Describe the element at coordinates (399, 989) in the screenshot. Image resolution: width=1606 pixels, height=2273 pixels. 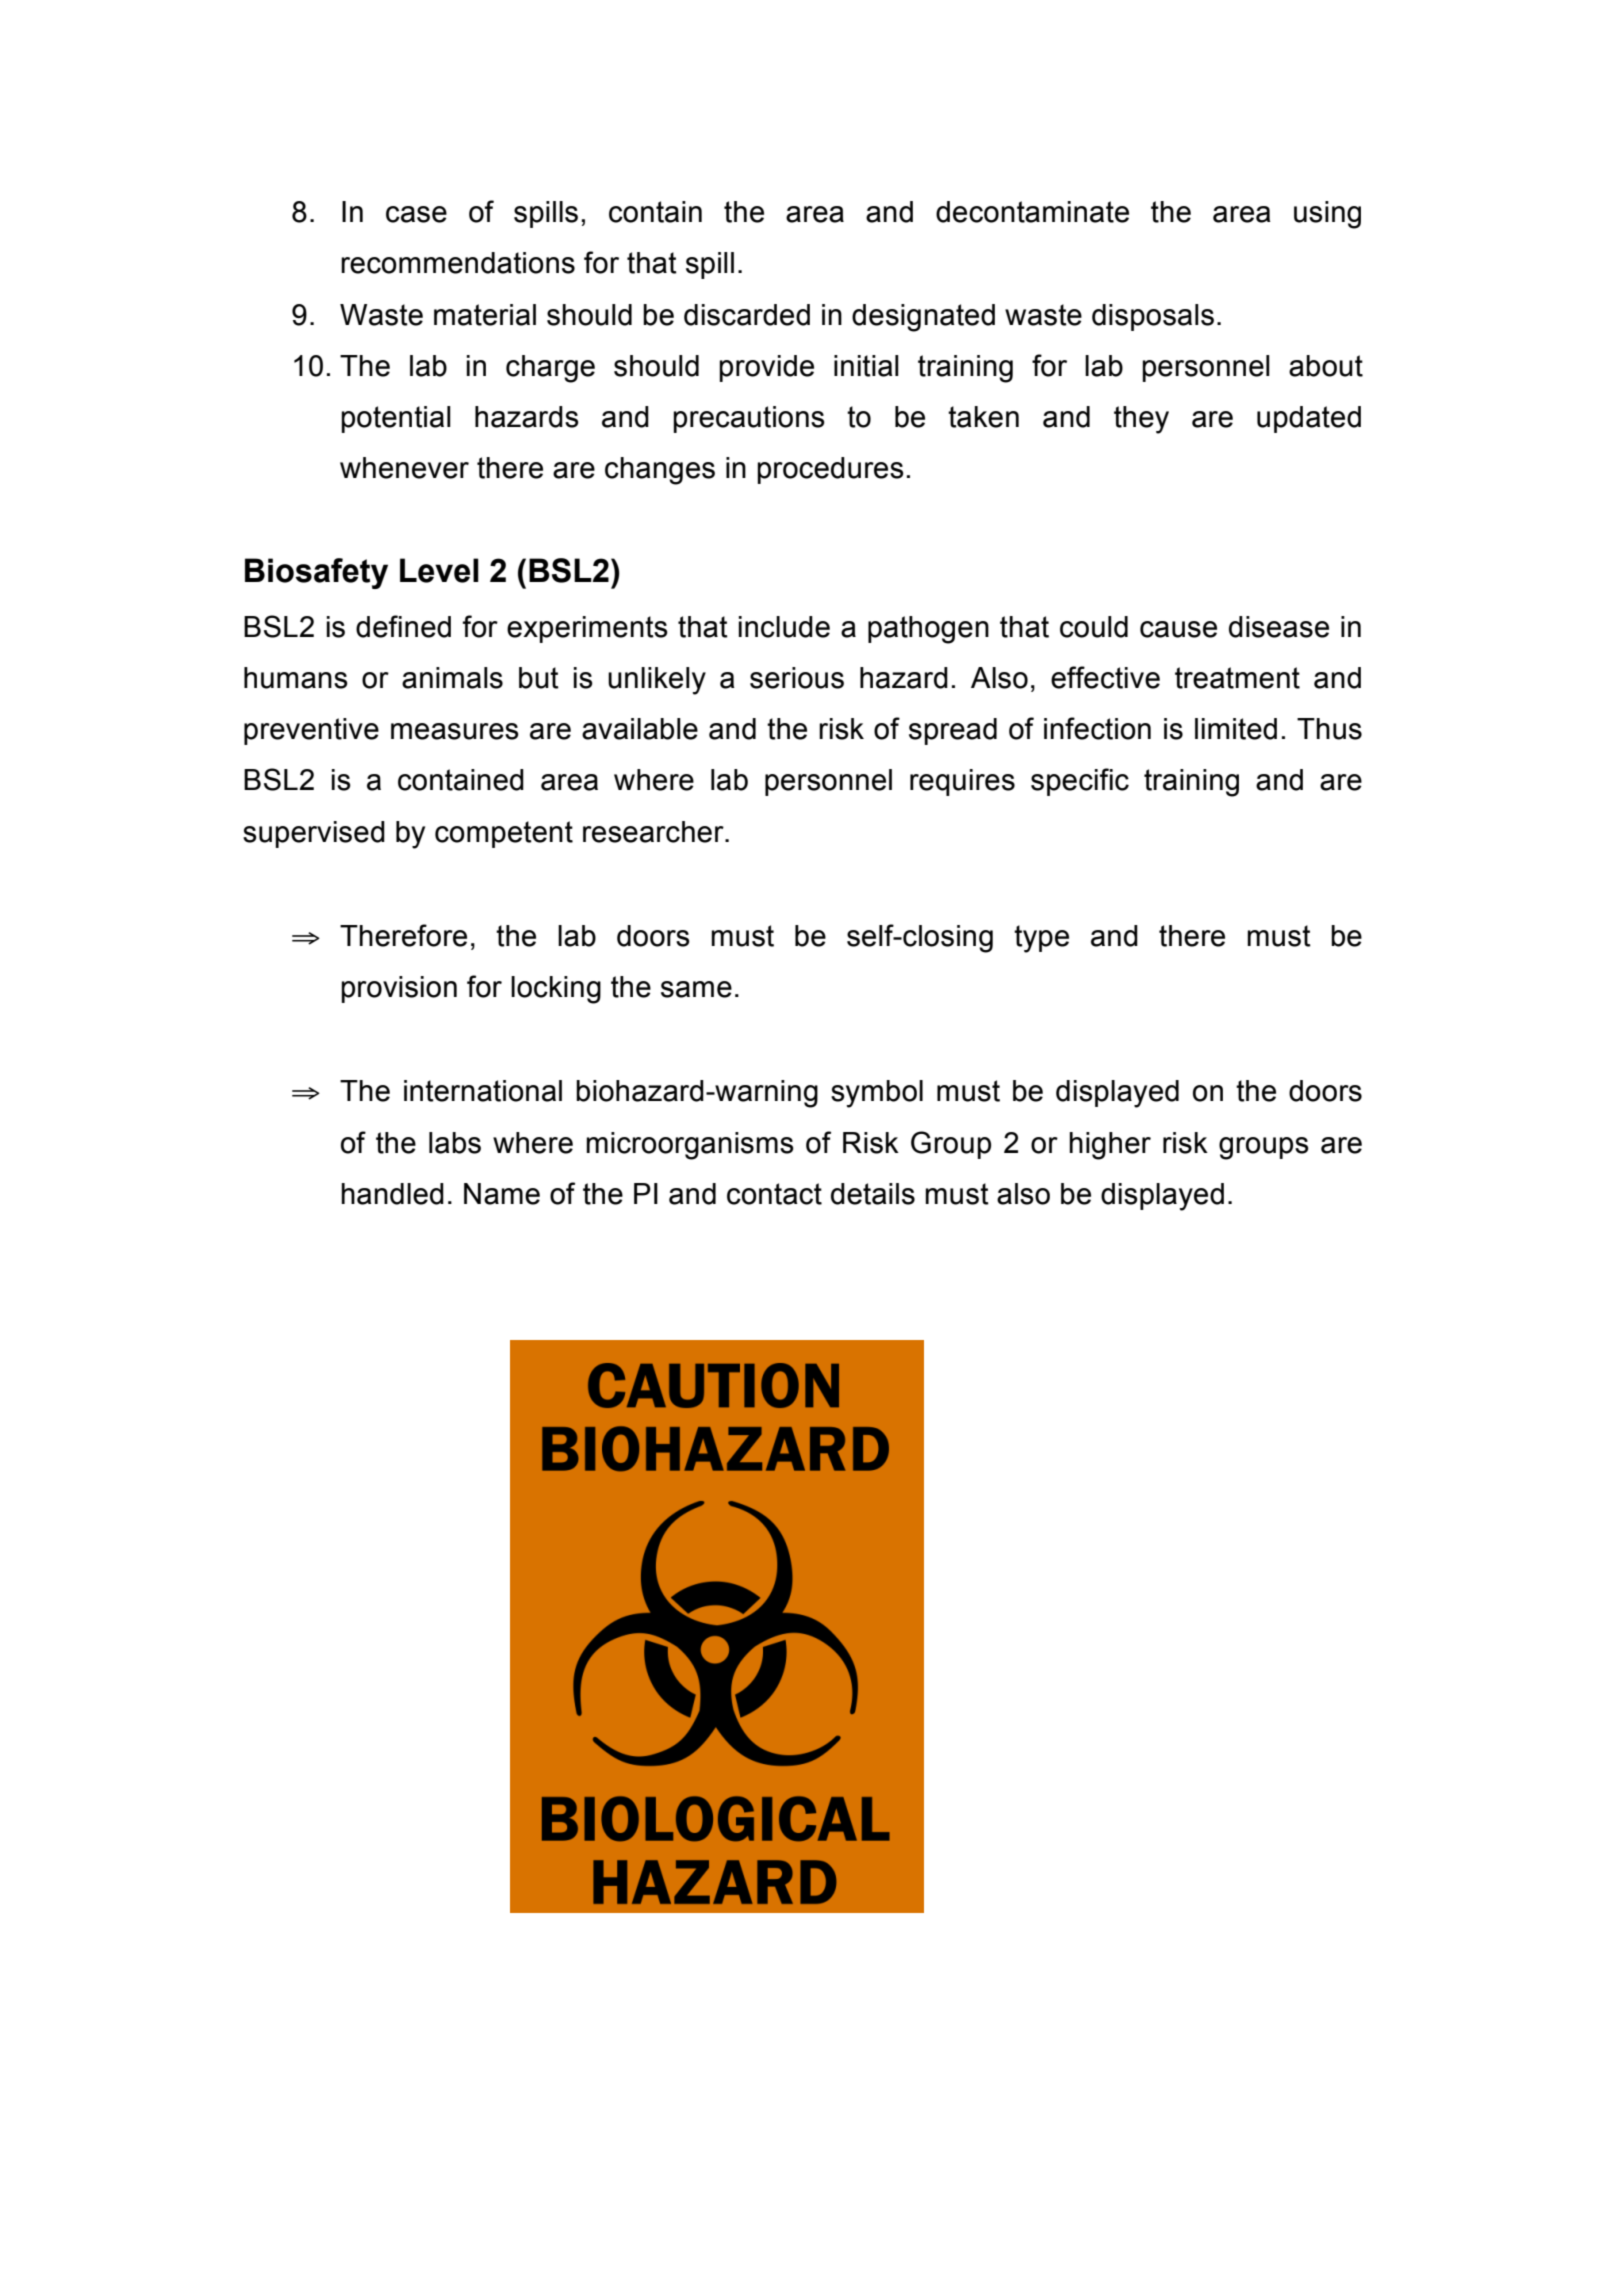
I see `provision` at that location.
